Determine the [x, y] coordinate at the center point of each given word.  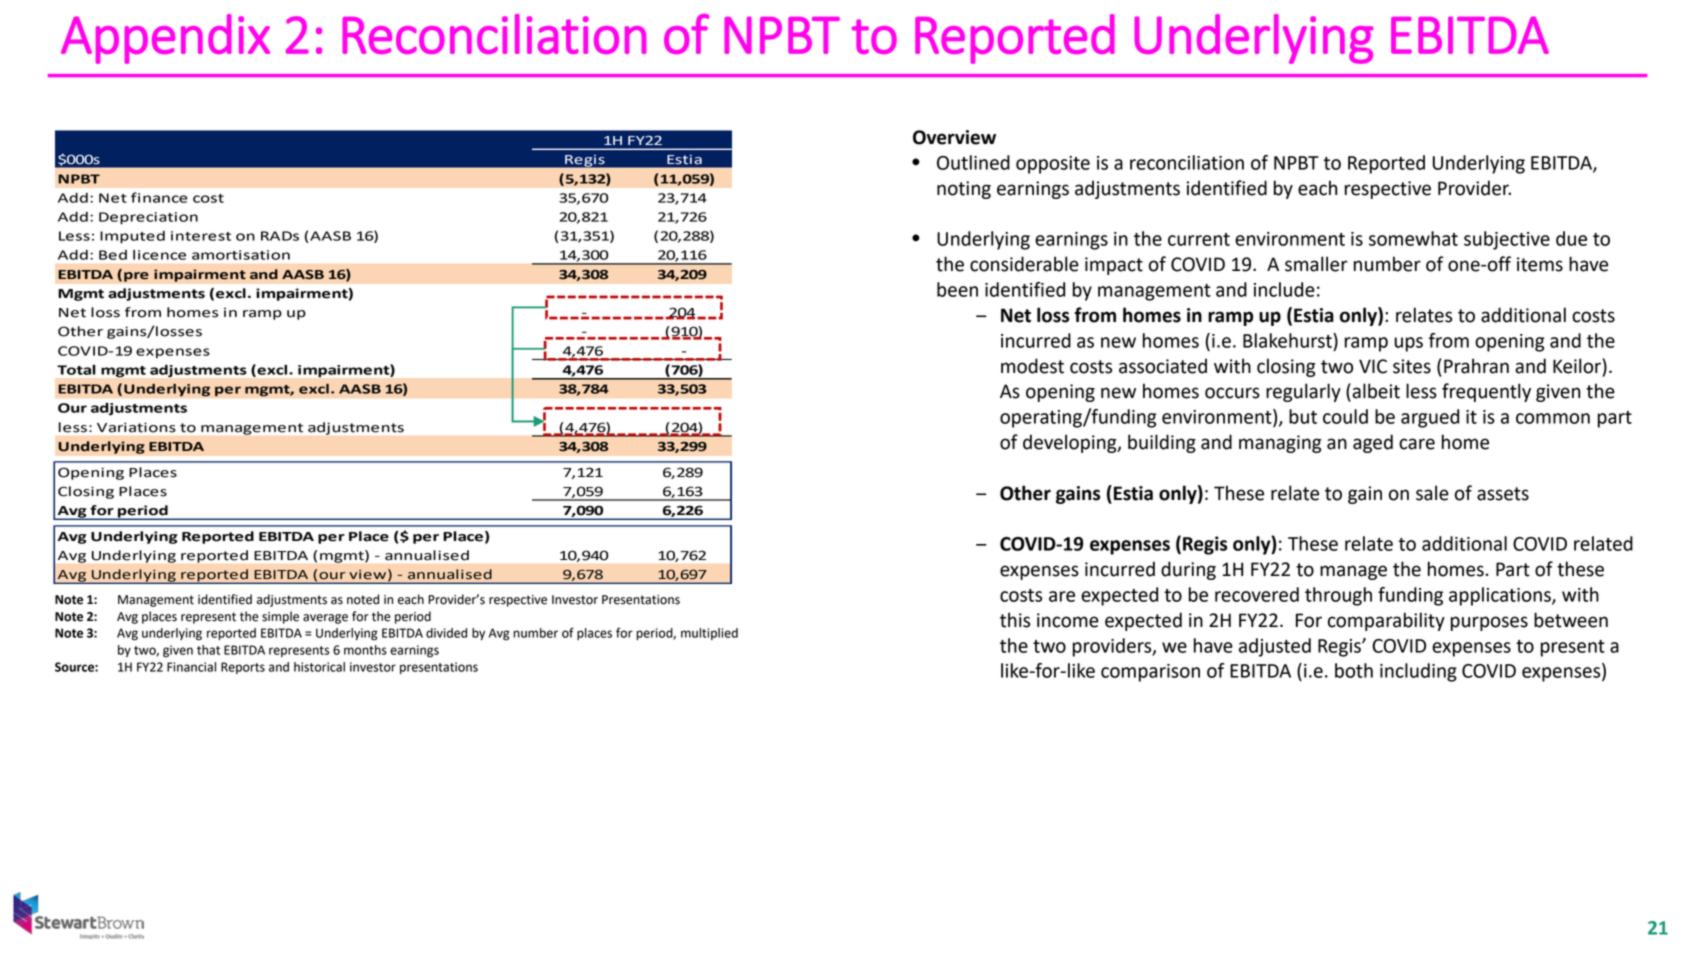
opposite [1053, 165]
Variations [136, 427]
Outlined [973, 162]
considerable [1024, 264]
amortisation [241, 255]
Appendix [165, 39]
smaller [1316, 264]
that [208, 650]
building [1162, 443]
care [1417, 444]
